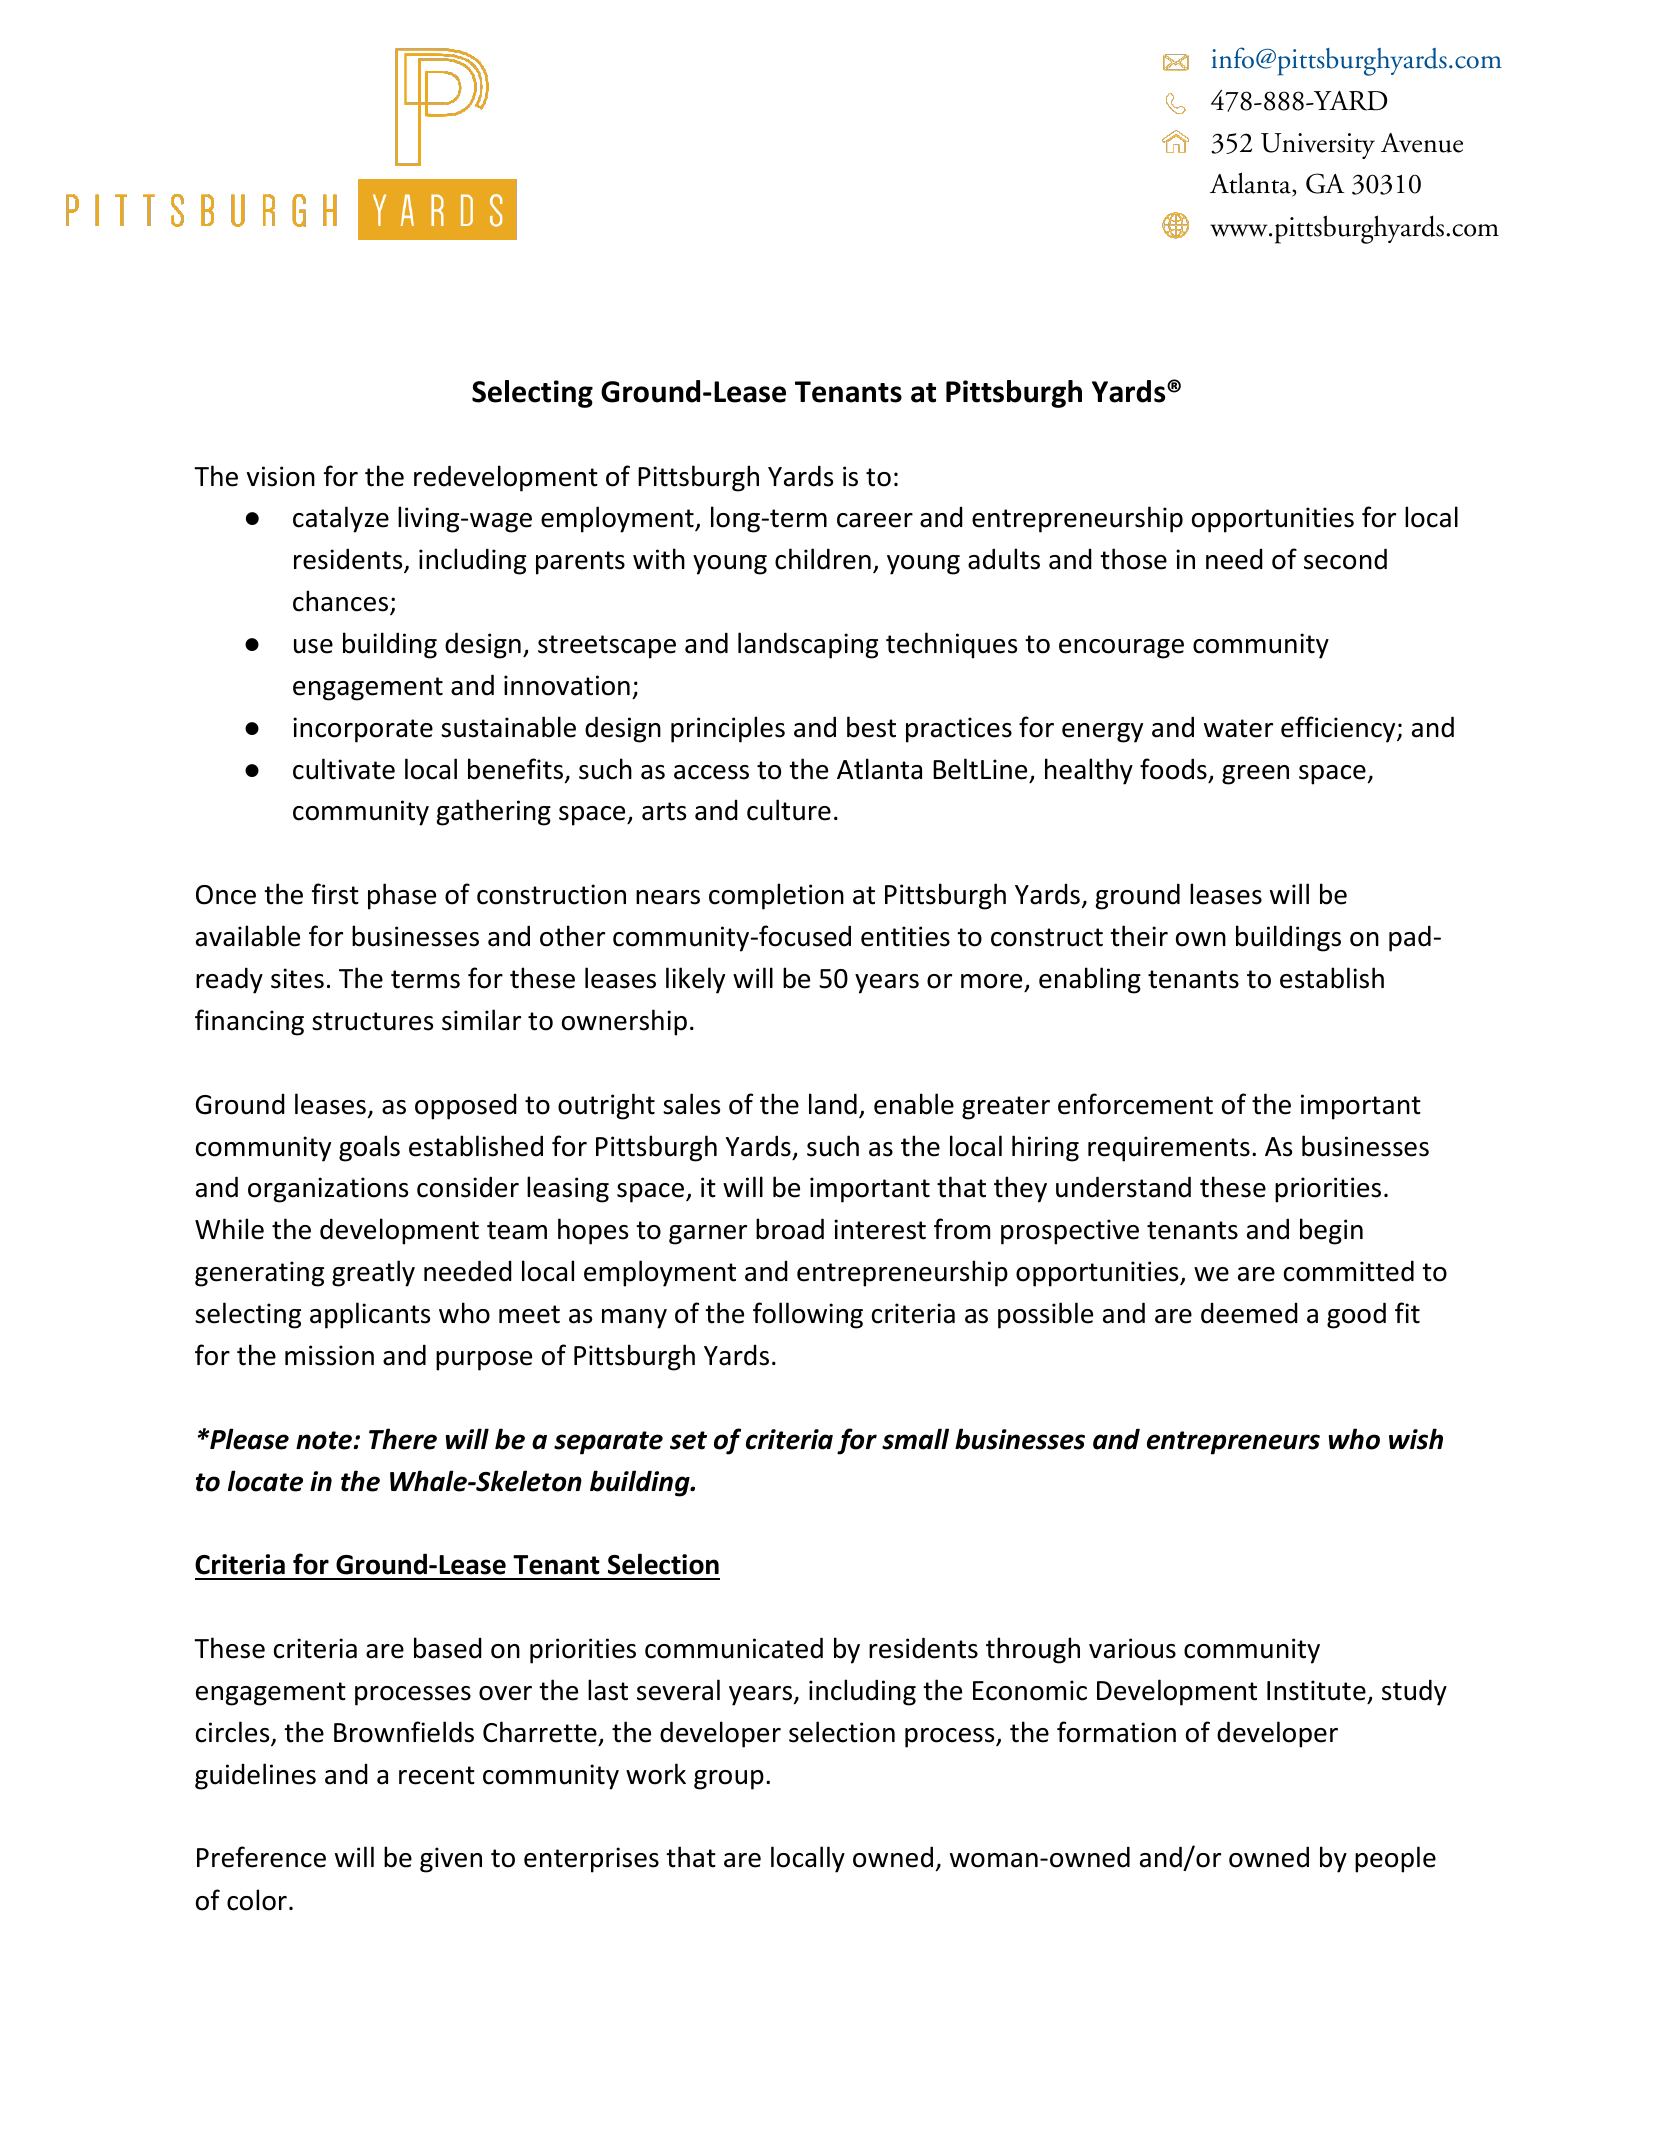 The height and width of the page is (2140, 1654). What do you see at coordinates (695, 980) in the page?
I see `likely` at bounding box center [695, 980].
